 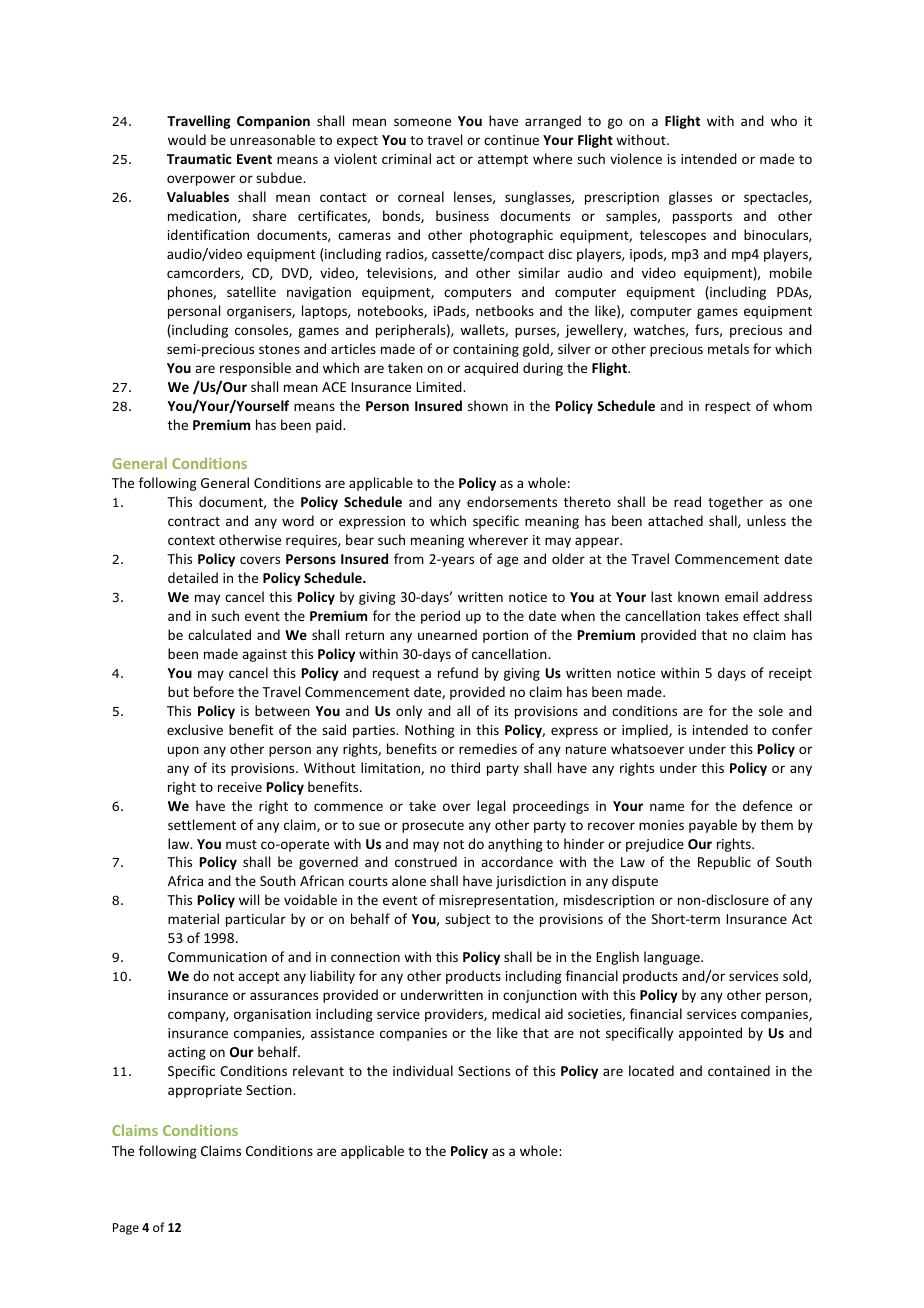 I want to click on material, so click(x=193, y=918).
